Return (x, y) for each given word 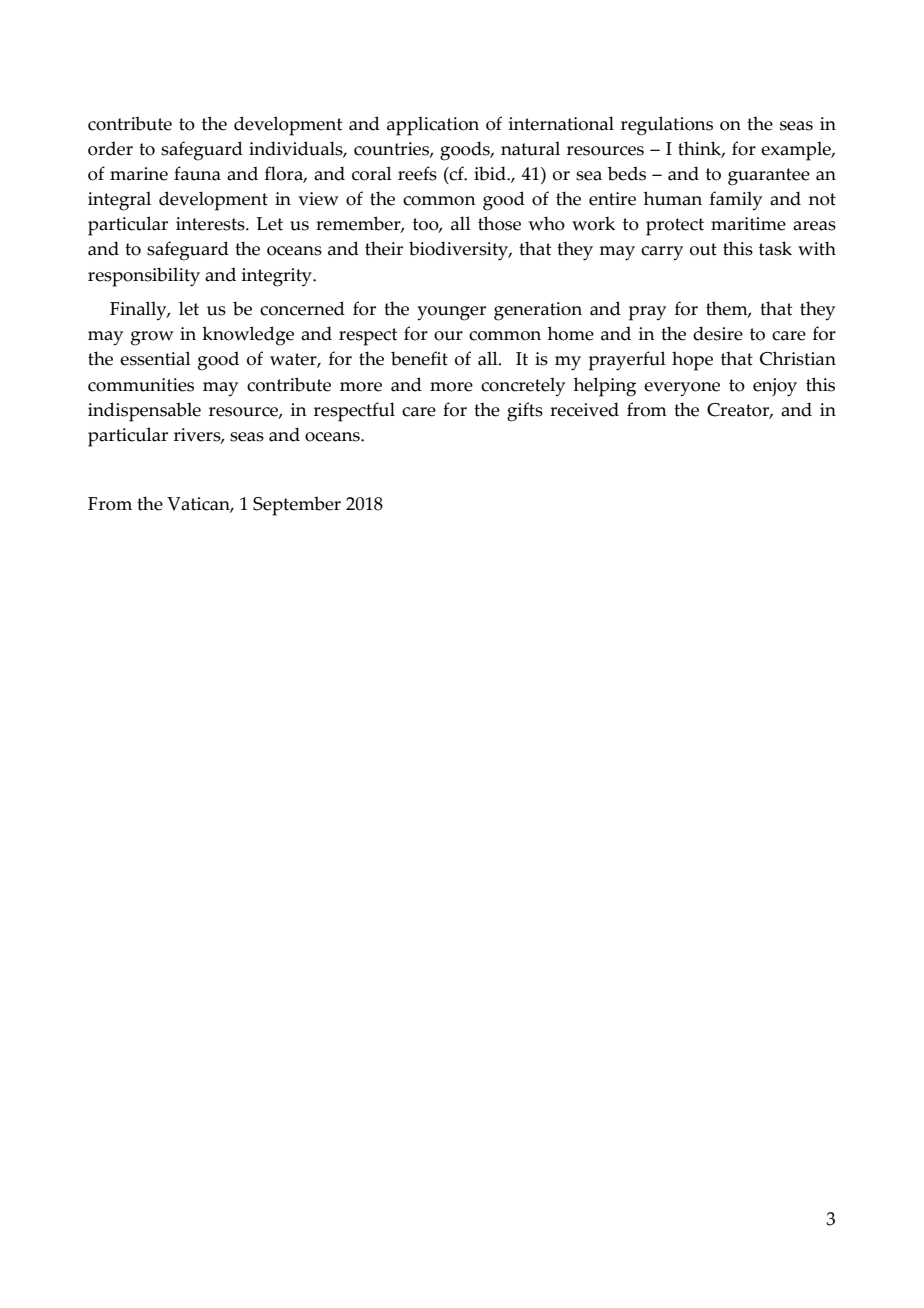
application (433, 126)
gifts (525, 412)
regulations (667, 126)
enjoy (775, 387)
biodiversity (460, 251)
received (584, 409)
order (110, 148)
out (703, 249)
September (297, 506)
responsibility (144, 277)
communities (141, 385)
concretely (523, 387)
